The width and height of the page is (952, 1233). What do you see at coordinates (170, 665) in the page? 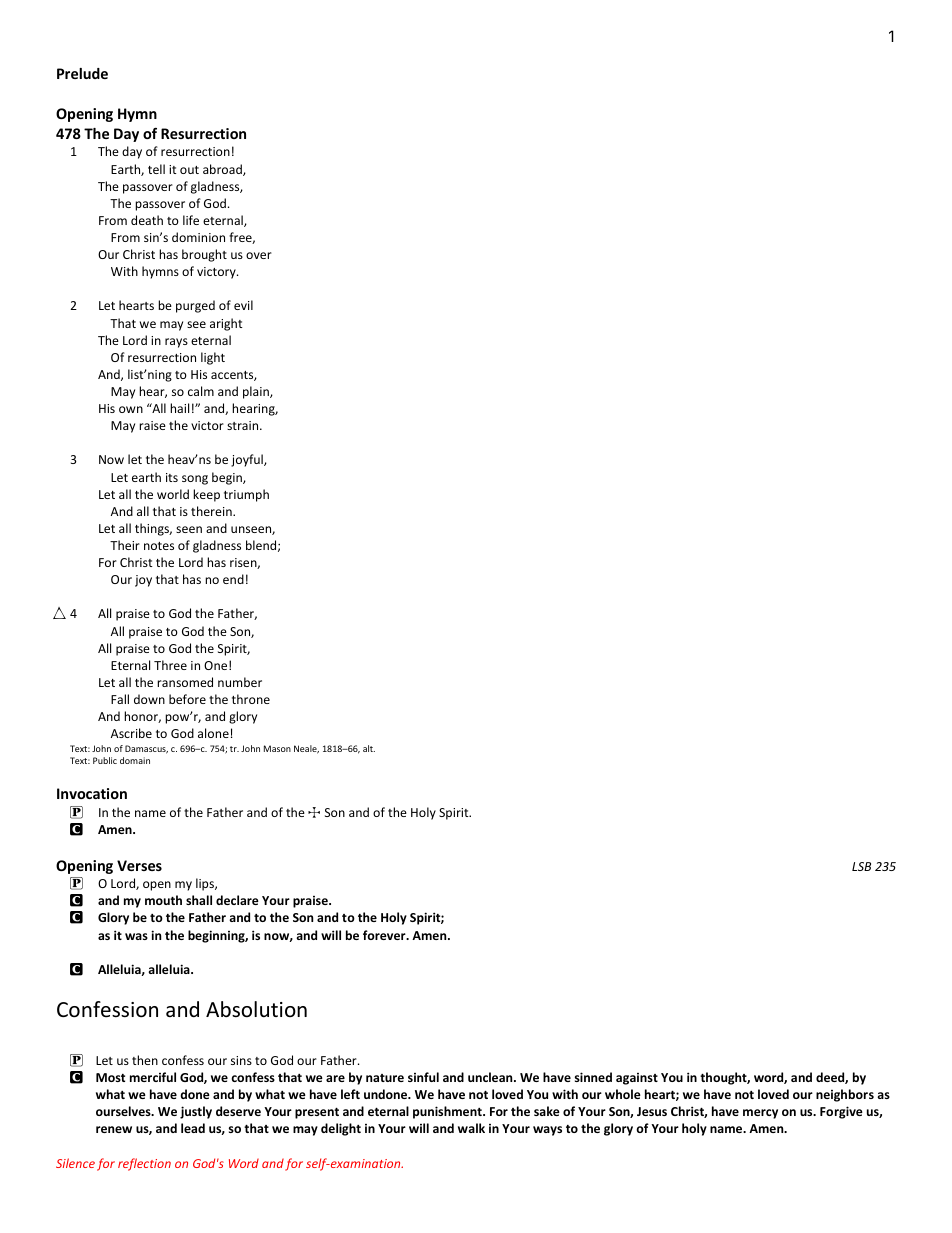
I see `Three` at bounding box center [170, 665].
